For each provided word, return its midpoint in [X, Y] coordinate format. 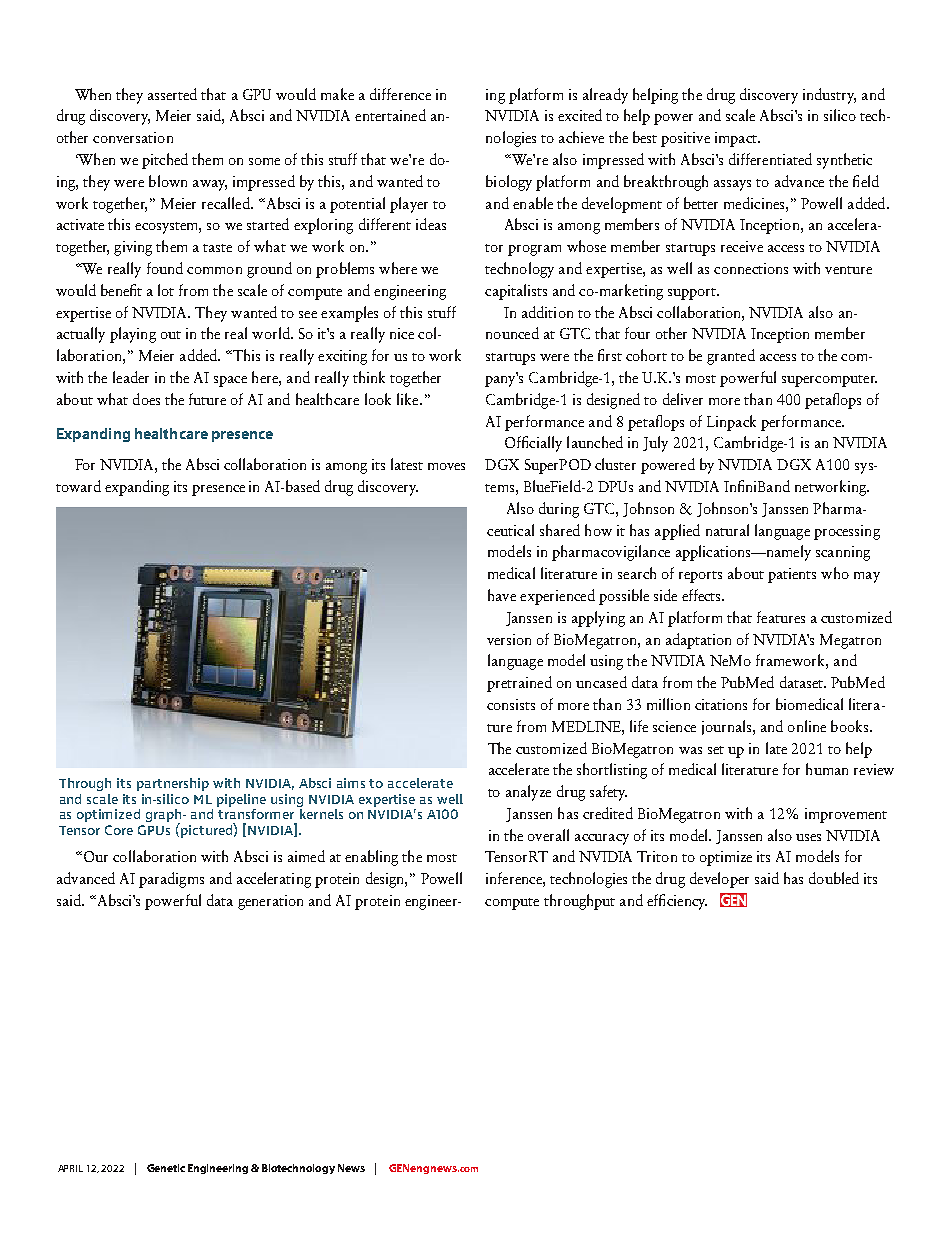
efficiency [677, 902]
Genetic [166, 1168]
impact [737, 139]
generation [270, 902]
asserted [172, 94]
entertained [390, 115]
